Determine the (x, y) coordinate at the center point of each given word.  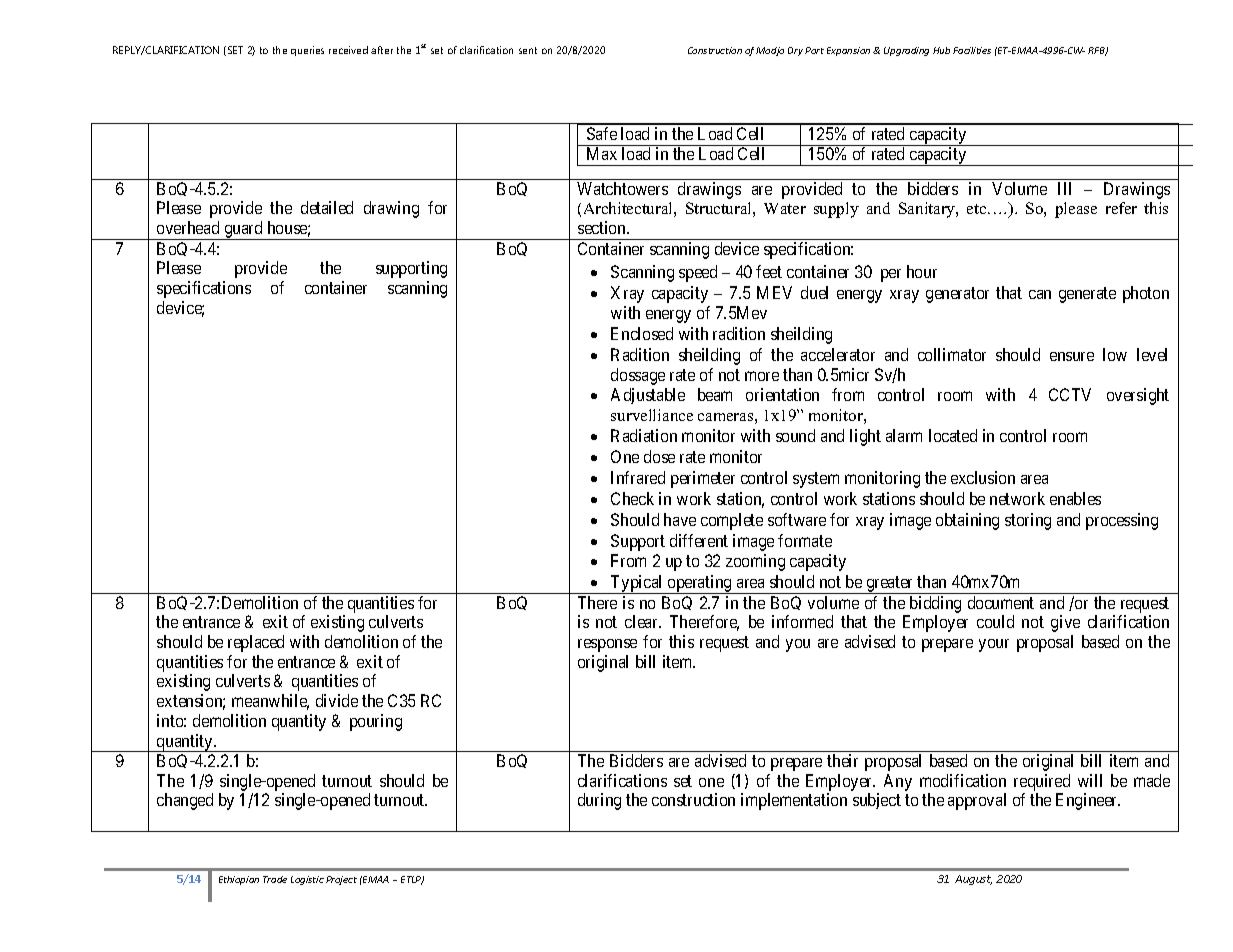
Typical (637, 584)
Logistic (307, 880)
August (973, 880)
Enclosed (642, 333)
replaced (256, 643)
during (599, 801)
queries (307, 51)
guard (244, 230)
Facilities (972, 50)
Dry (795, 51)
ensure (1072, 356)
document (1001, 602)
